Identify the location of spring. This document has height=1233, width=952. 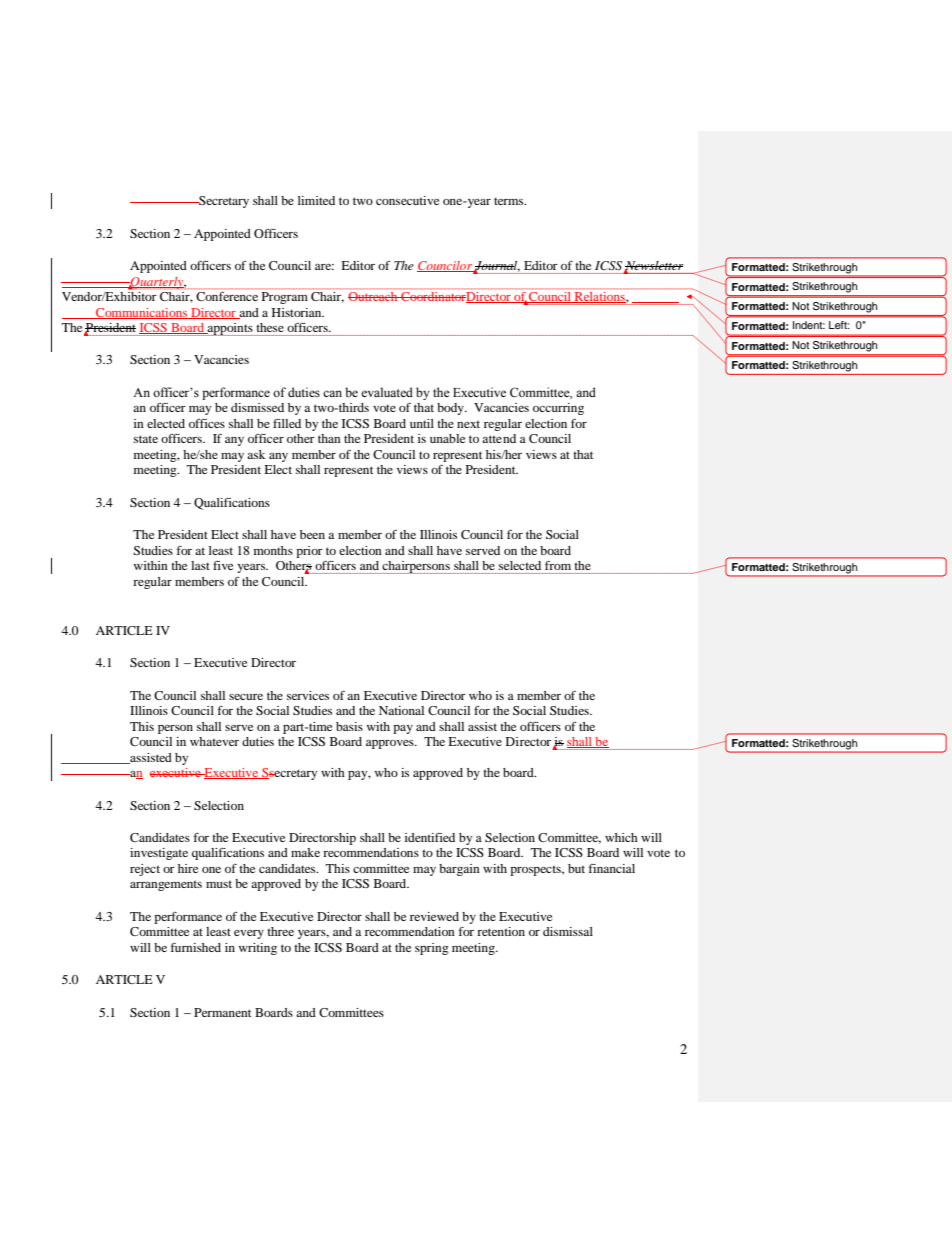
(432, 949).
